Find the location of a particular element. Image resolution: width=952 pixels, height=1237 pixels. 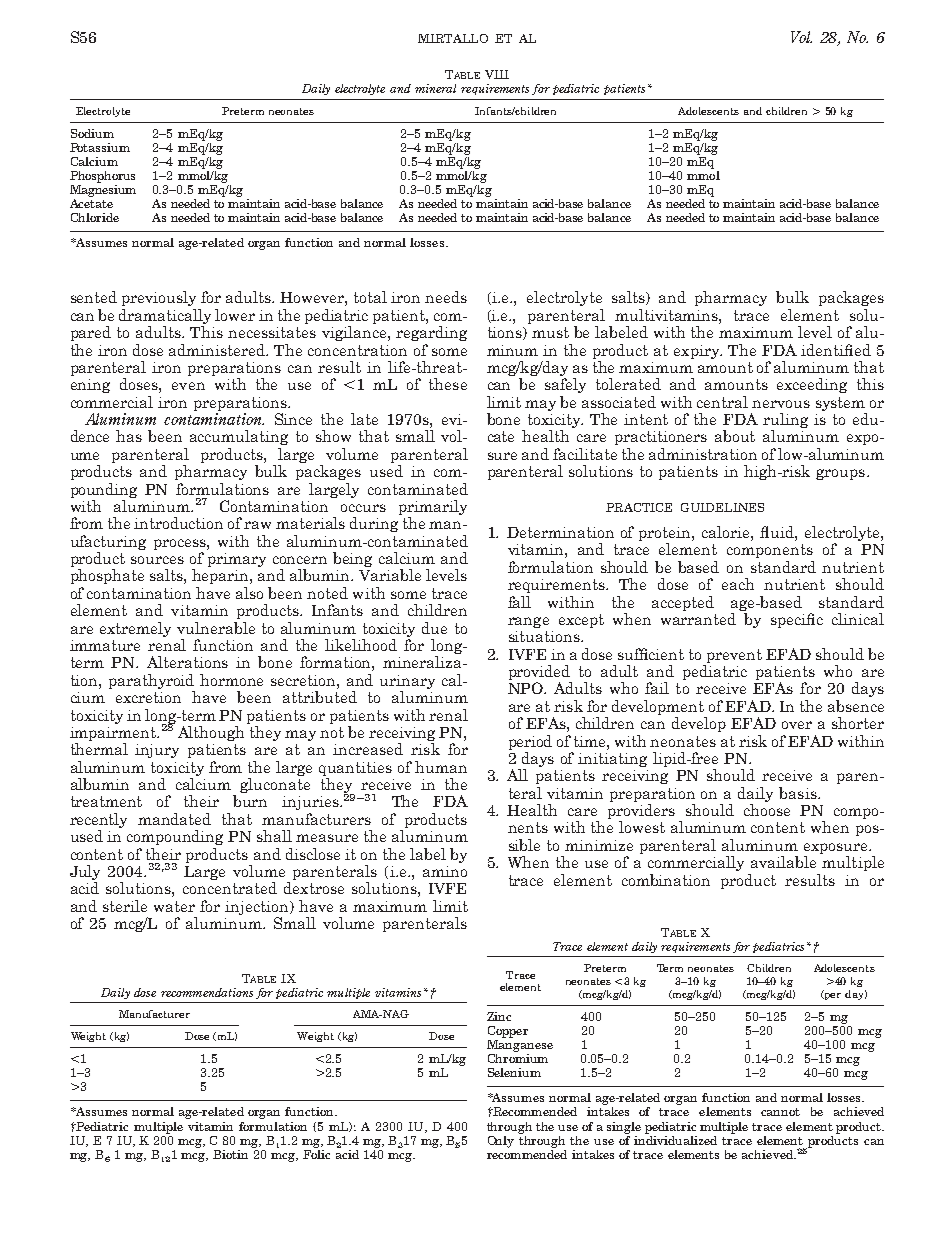

cannot is located at coordinates (780, 1112).
